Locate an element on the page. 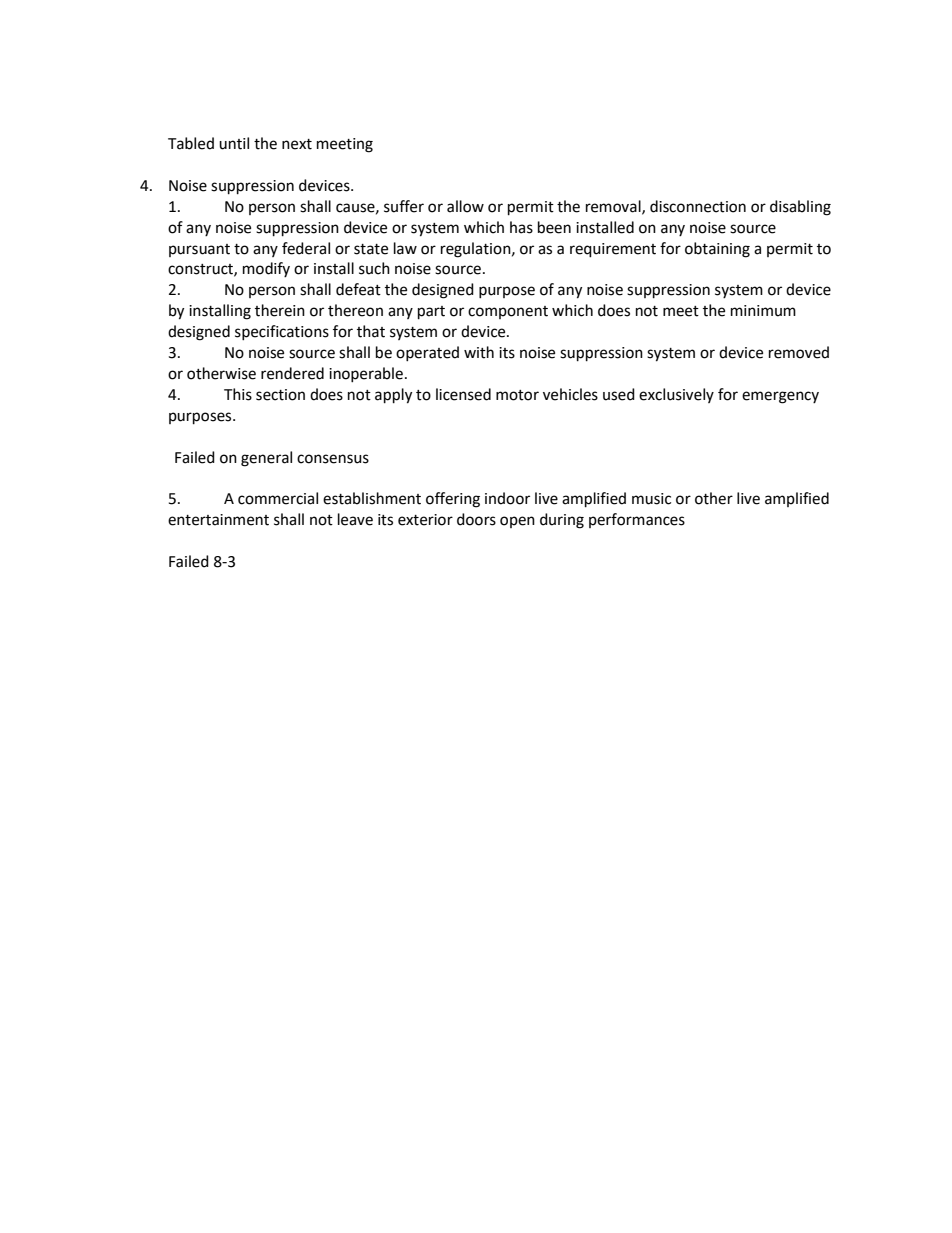 The image size is (952, 1233). minimum is located at coordinates (763, 311).
